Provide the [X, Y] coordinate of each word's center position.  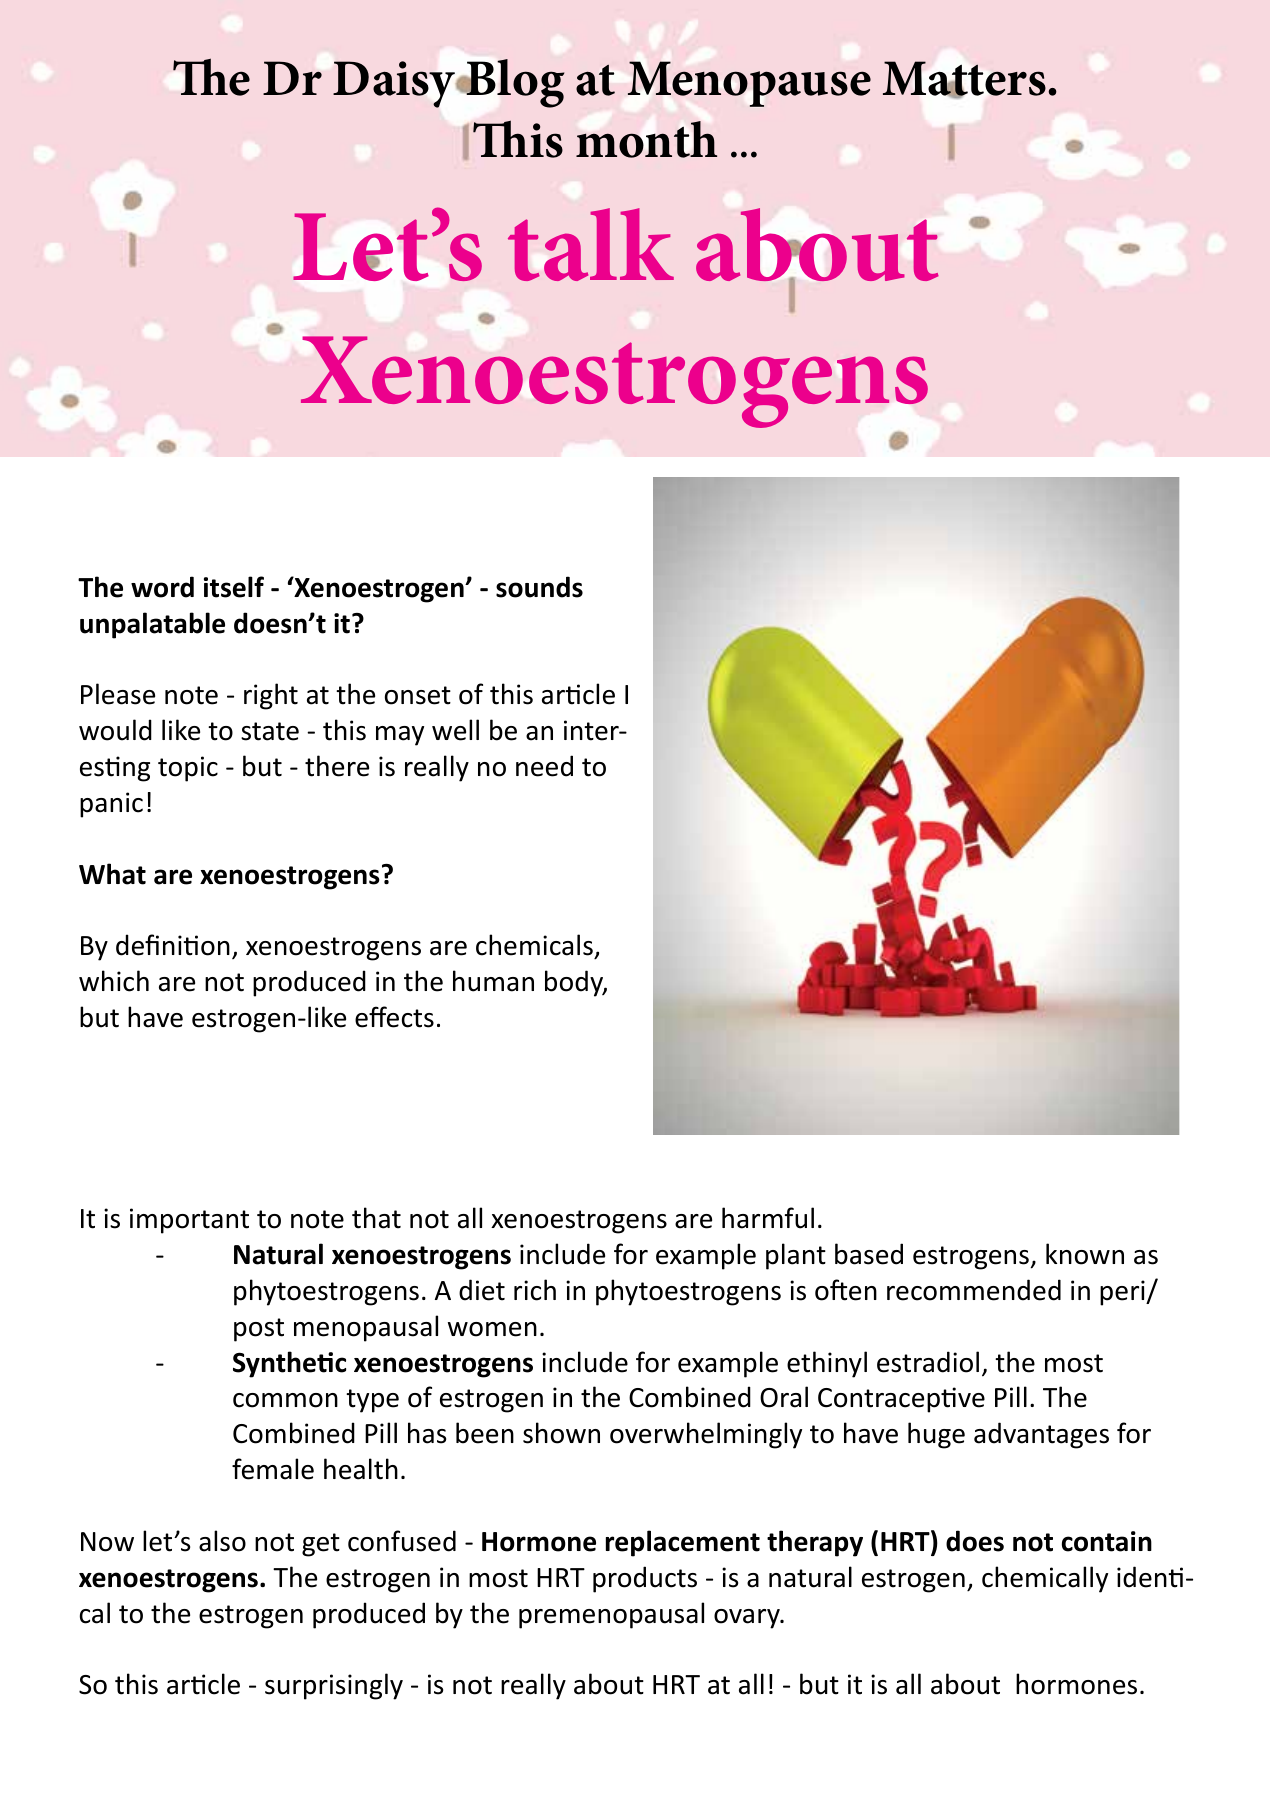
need [544, 766]
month [646, 139]
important [189, 1221]
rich [535, 1290]
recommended [974, 1290]
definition [173, 945]
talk [591, 244]
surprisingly [334, 1686]
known [1085, 1254]
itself [234, 587]
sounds [539, 587]
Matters [964, 79]
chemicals [535, 946]
